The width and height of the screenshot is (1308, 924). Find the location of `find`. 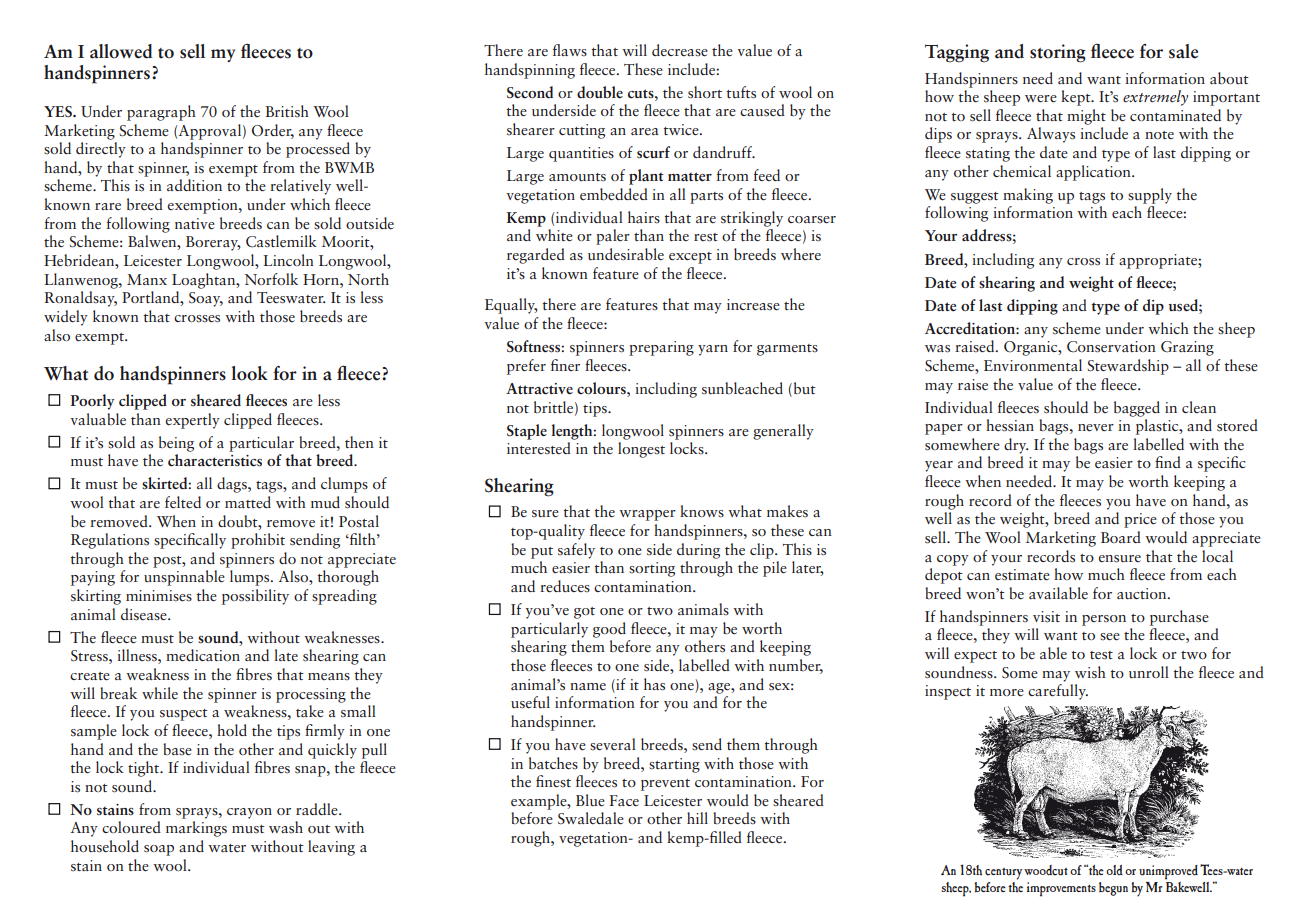

find is located at coordinates (1168, 462).
